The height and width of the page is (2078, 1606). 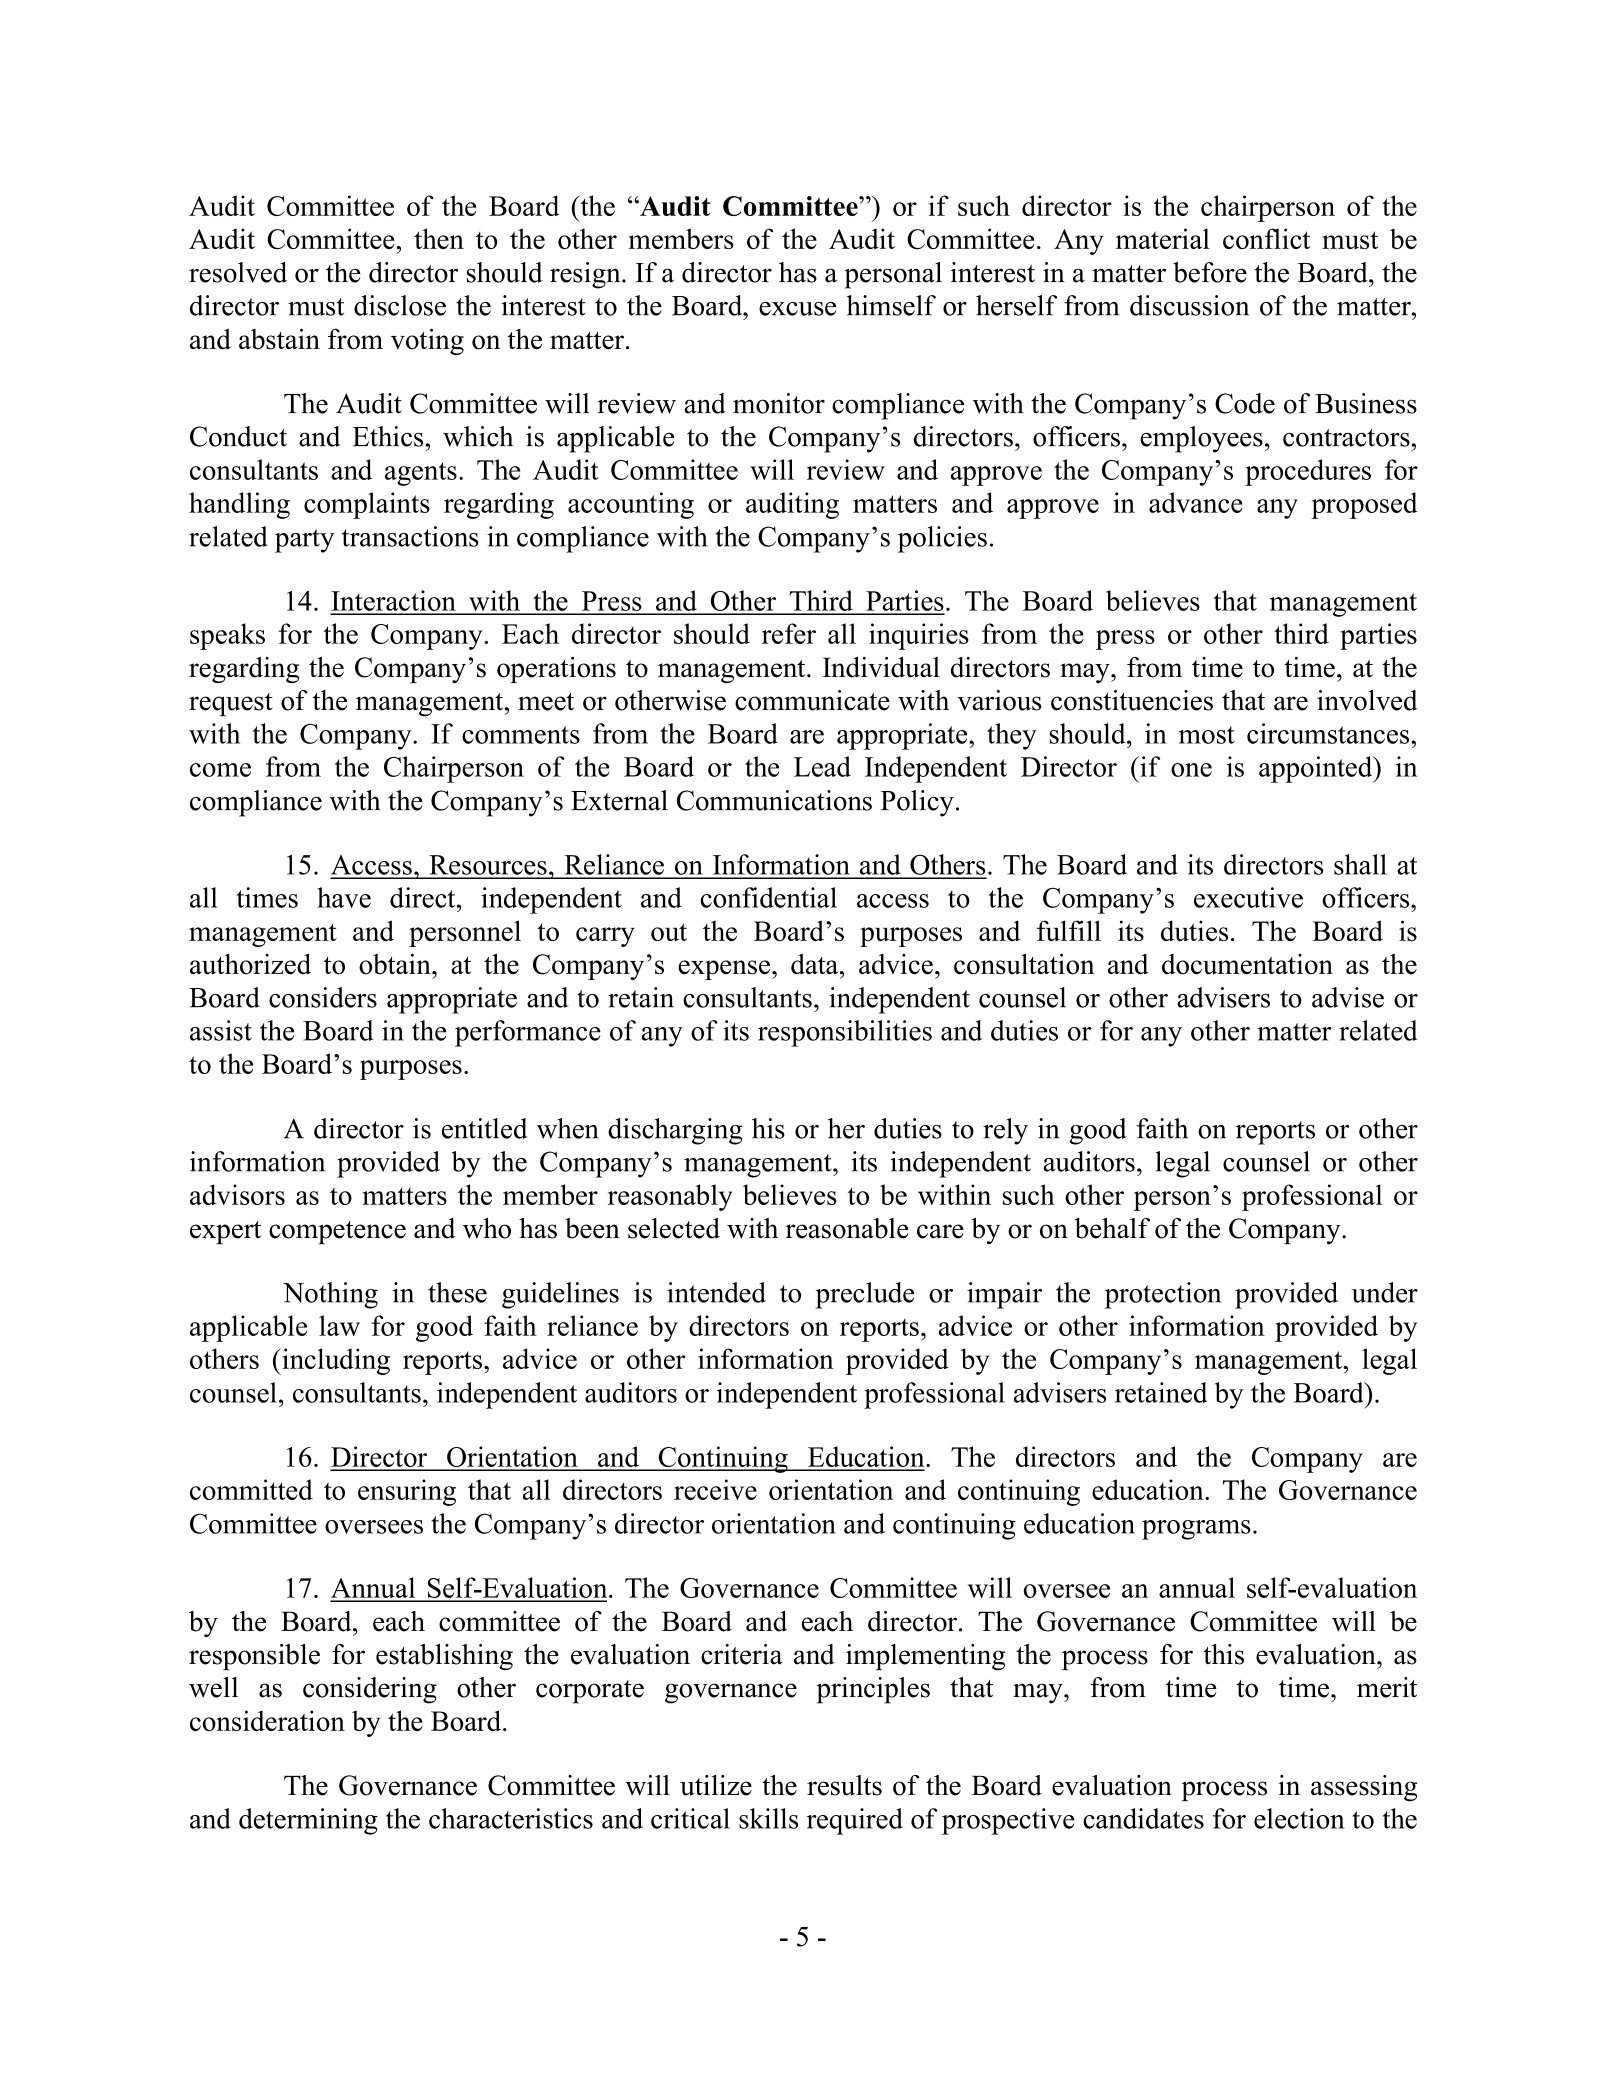 I want to click on refer, so click(x=789, y=633).
